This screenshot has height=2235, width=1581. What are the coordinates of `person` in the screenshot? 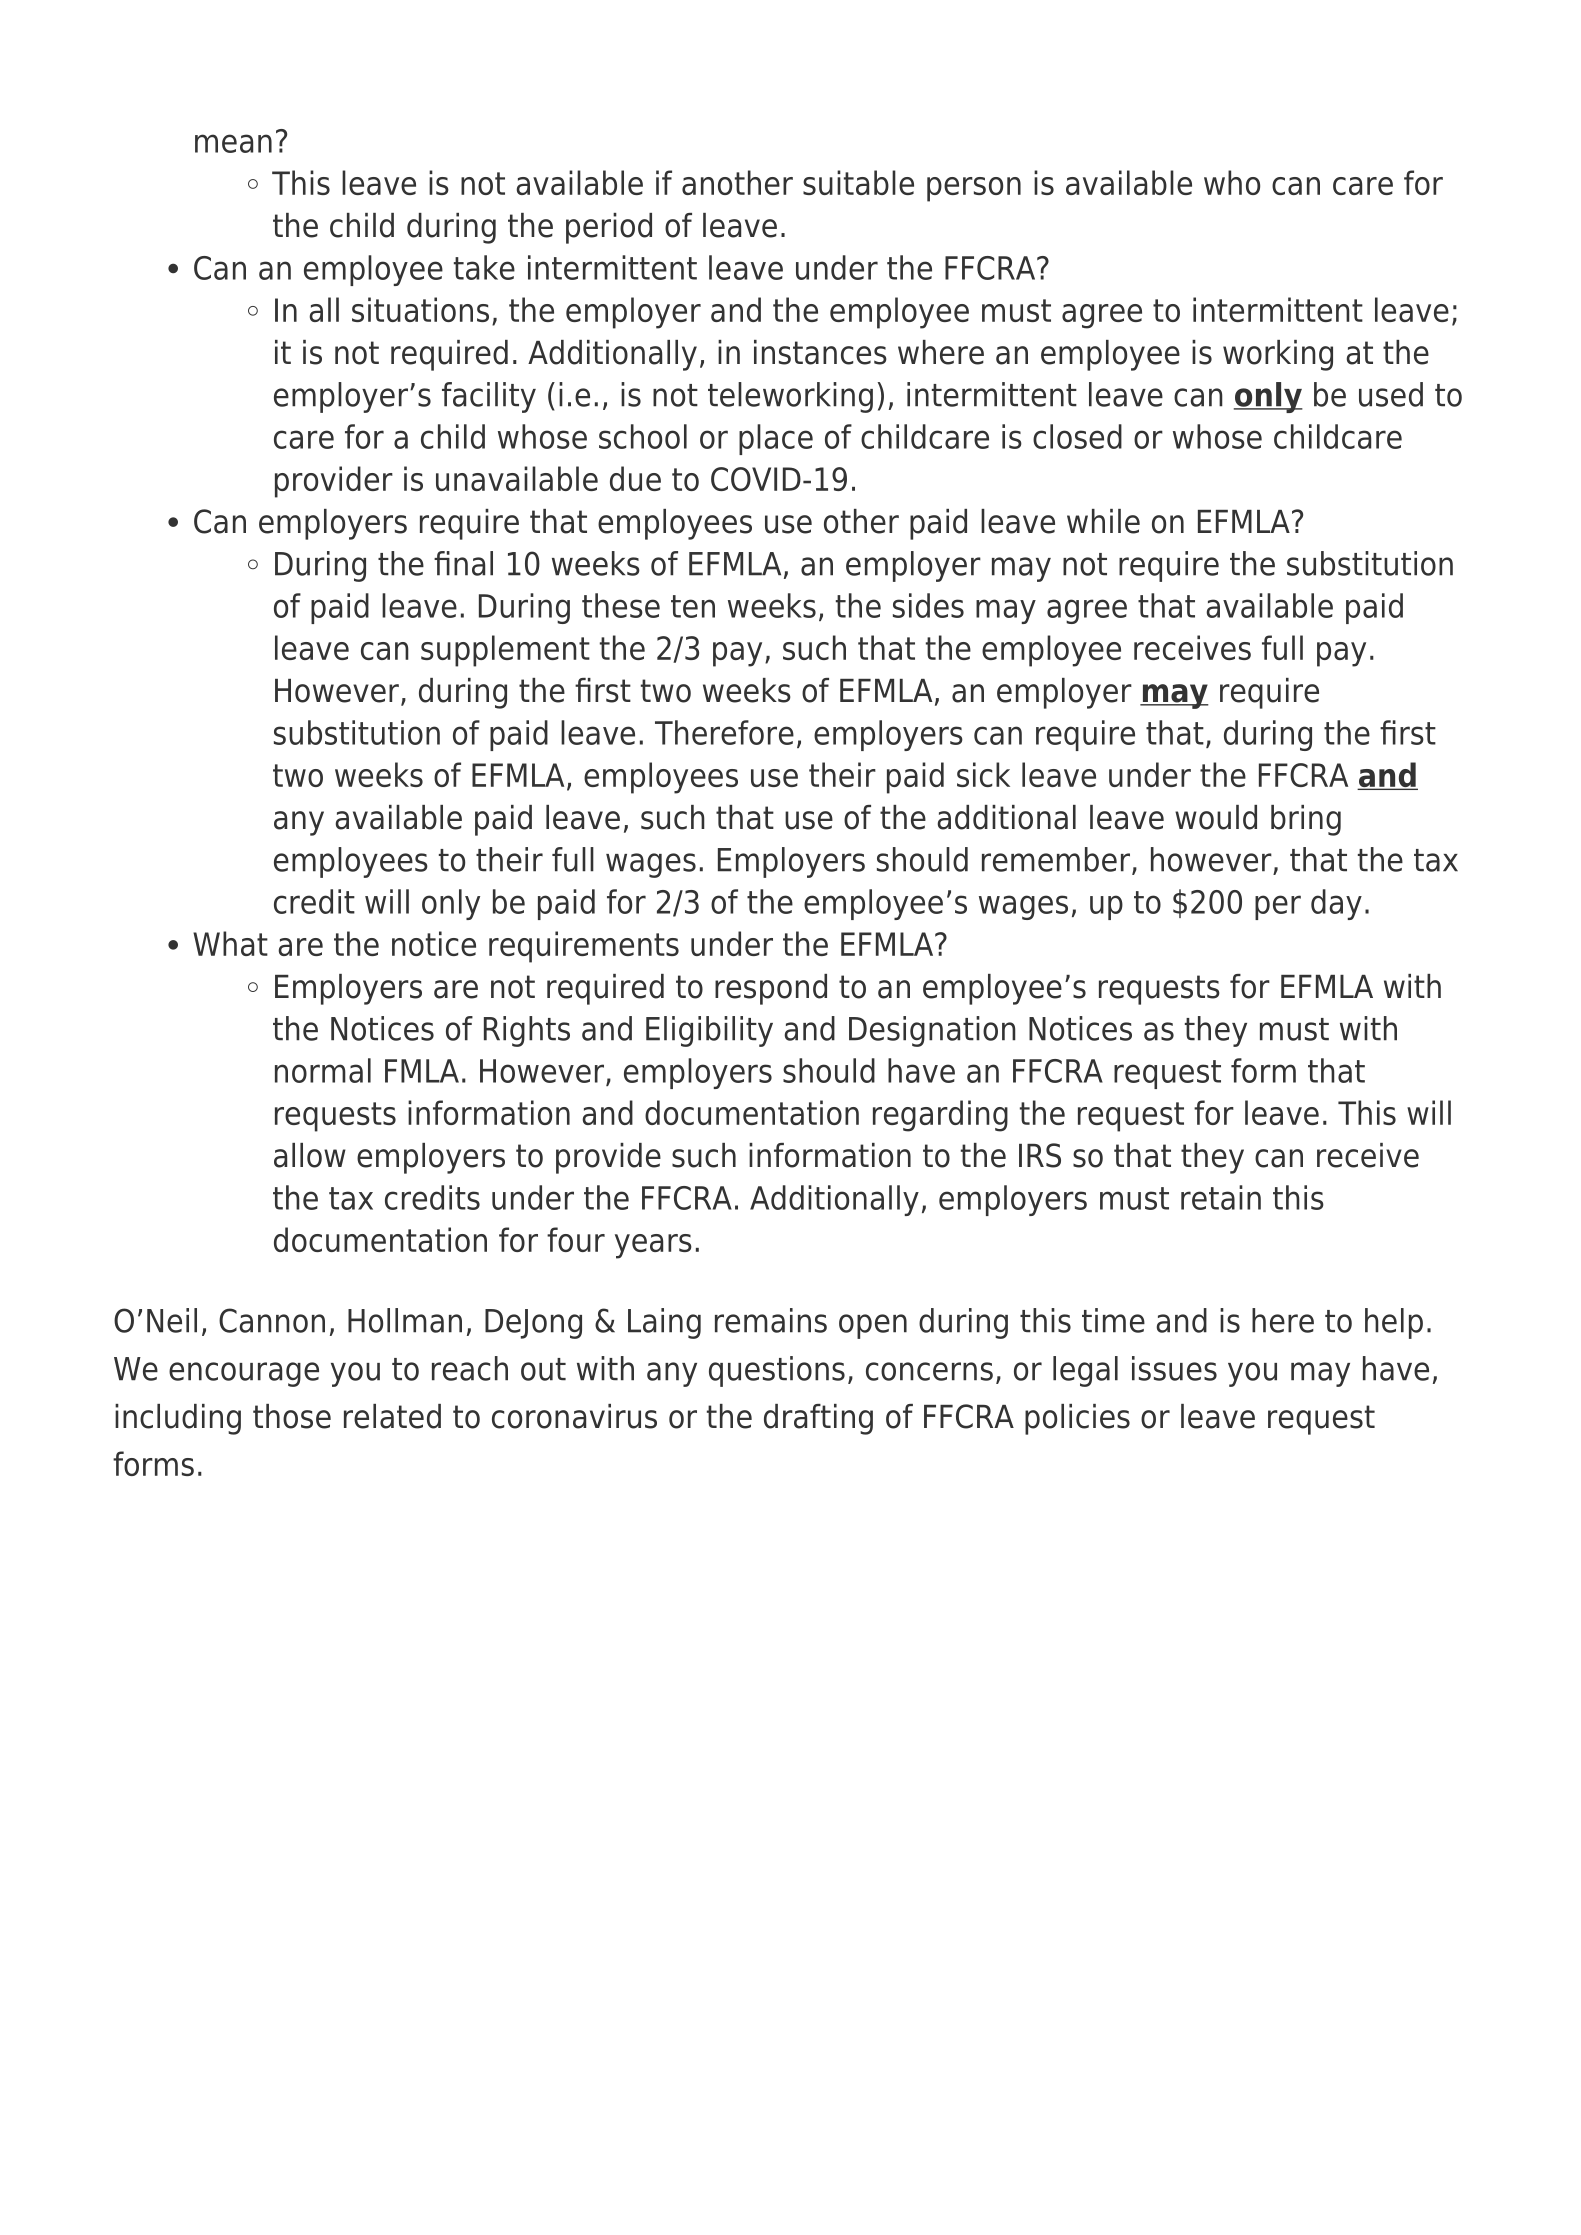 It's located at (974, 189).
